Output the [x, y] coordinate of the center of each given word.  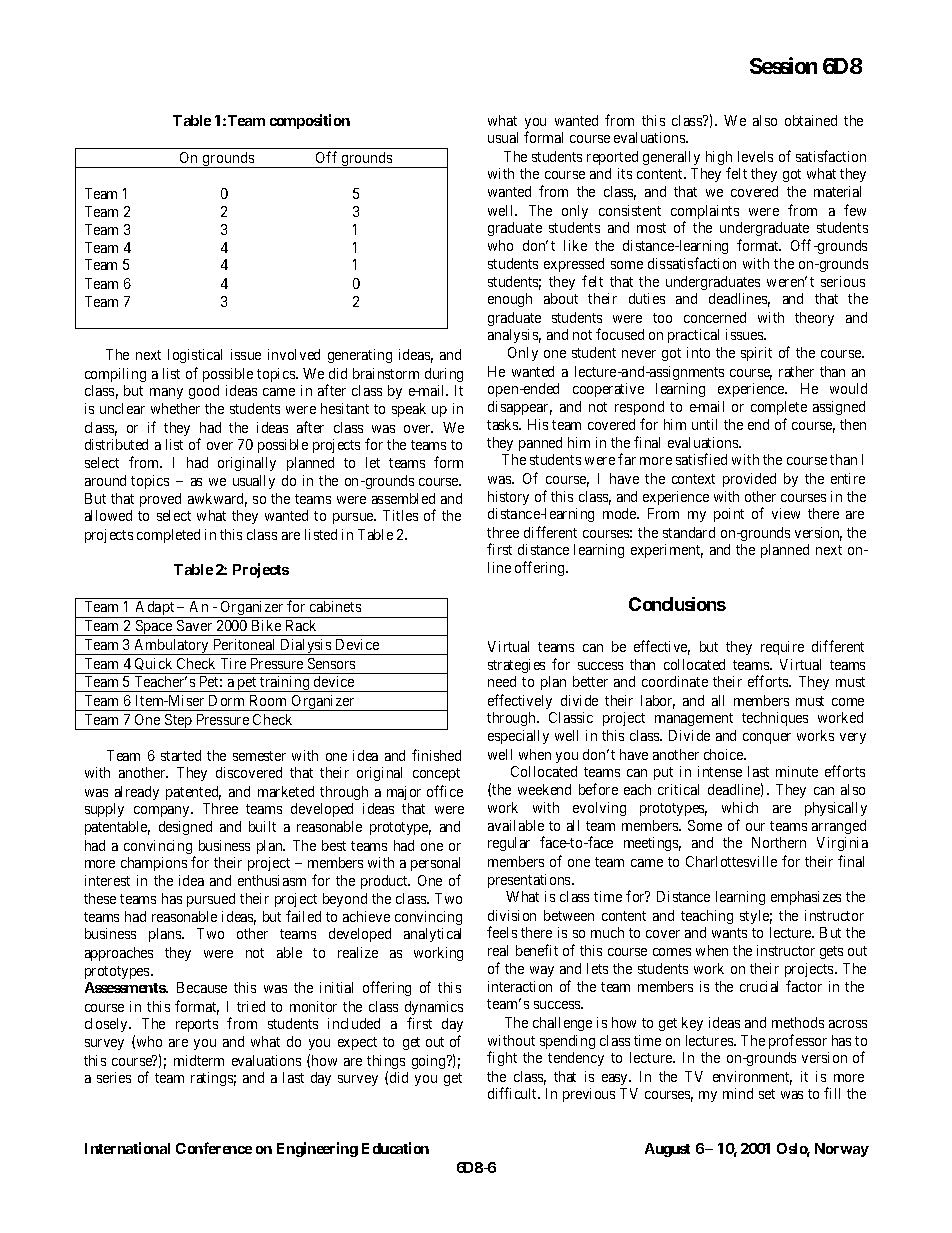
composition [310, 121]
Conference [214, 1148]
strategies [516, 666]
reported [612, 158]
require [782, 648]
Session [783, 65]
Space [154, 628]
